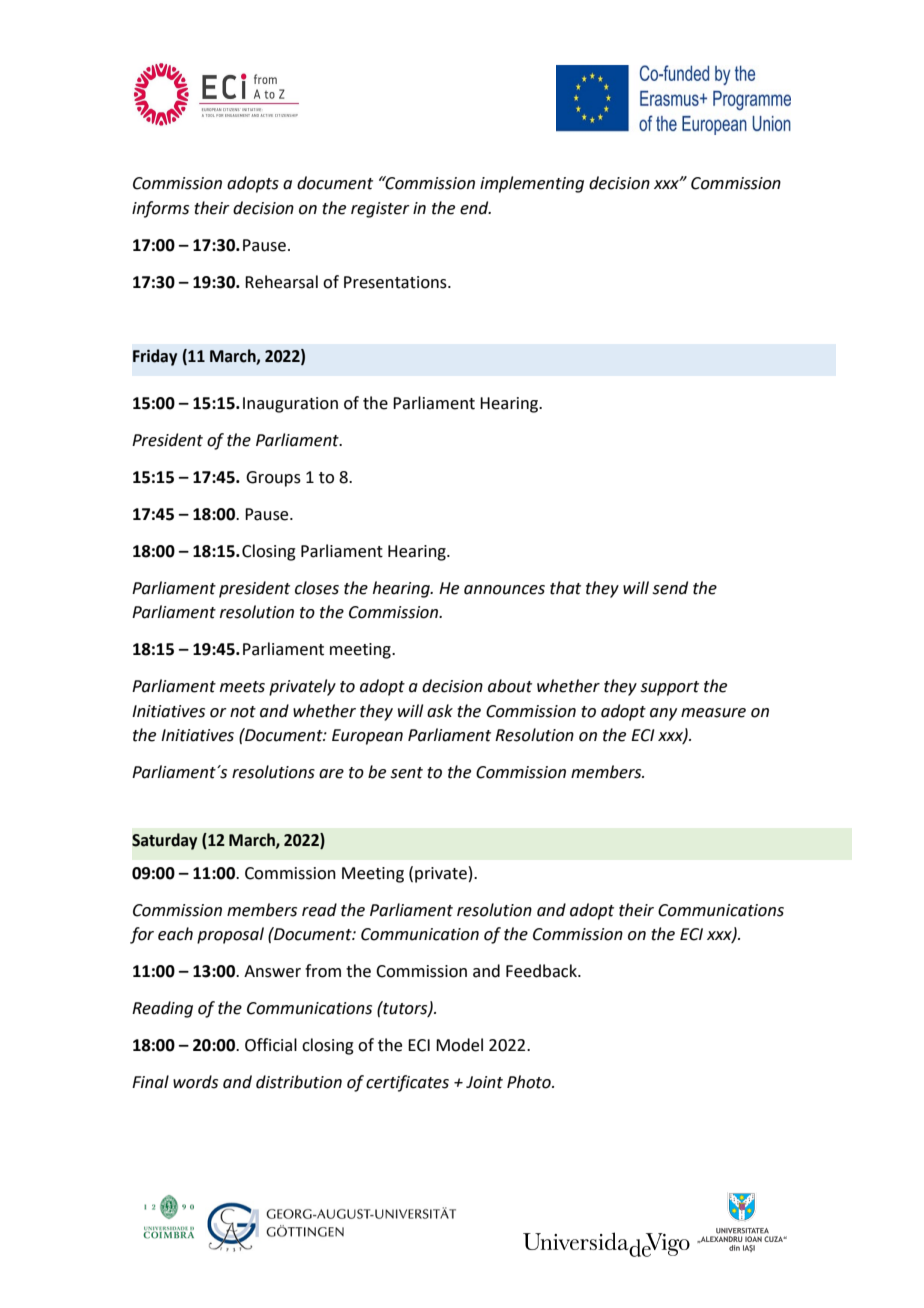 Image resolution: width=924 pixels, height=1308 pixels. What do you see at coordinates (230, 935) in the image?
I see `proposal` at bounding box center [230, 935].
